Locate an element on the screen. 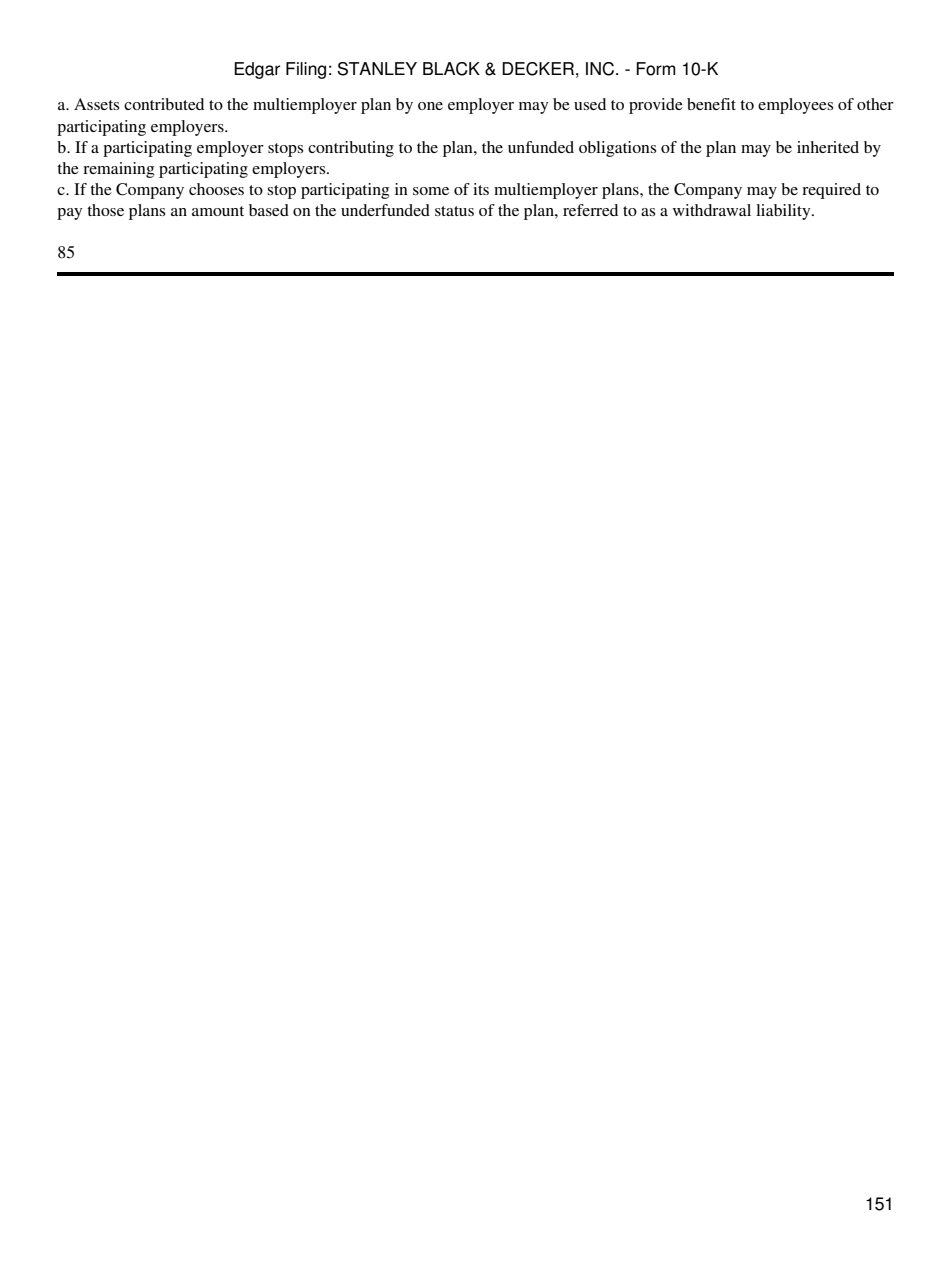 This screenshot has height=1268, width=952. its is located at coordinates (481, 189).
